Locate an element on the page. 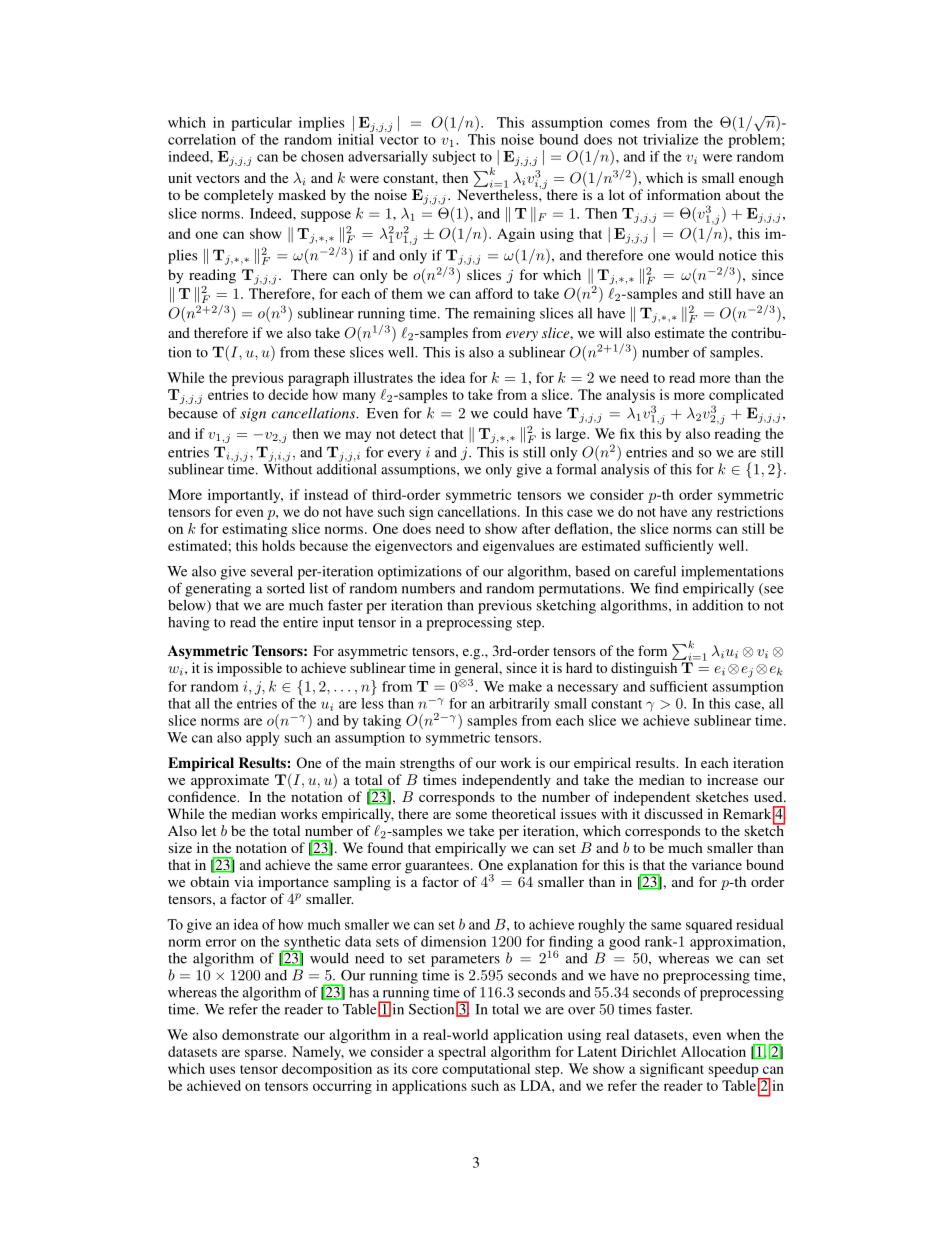 This document has height=1233, width=952. particular is located at coordinates (261, 124).
